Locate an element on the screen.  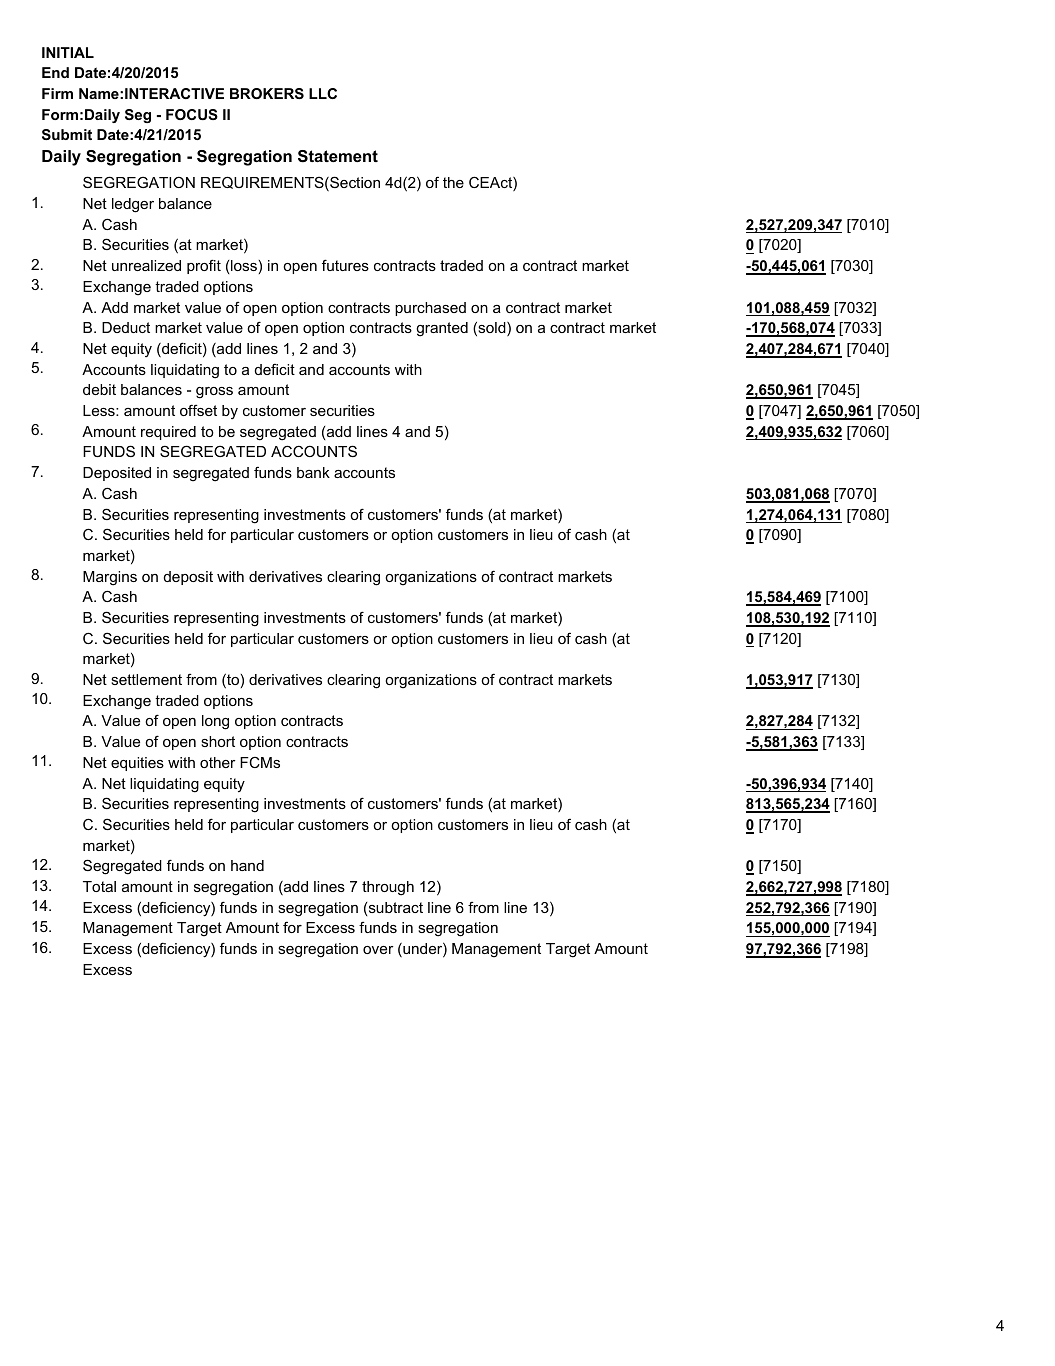
through is located at coordinates (388, 888).
